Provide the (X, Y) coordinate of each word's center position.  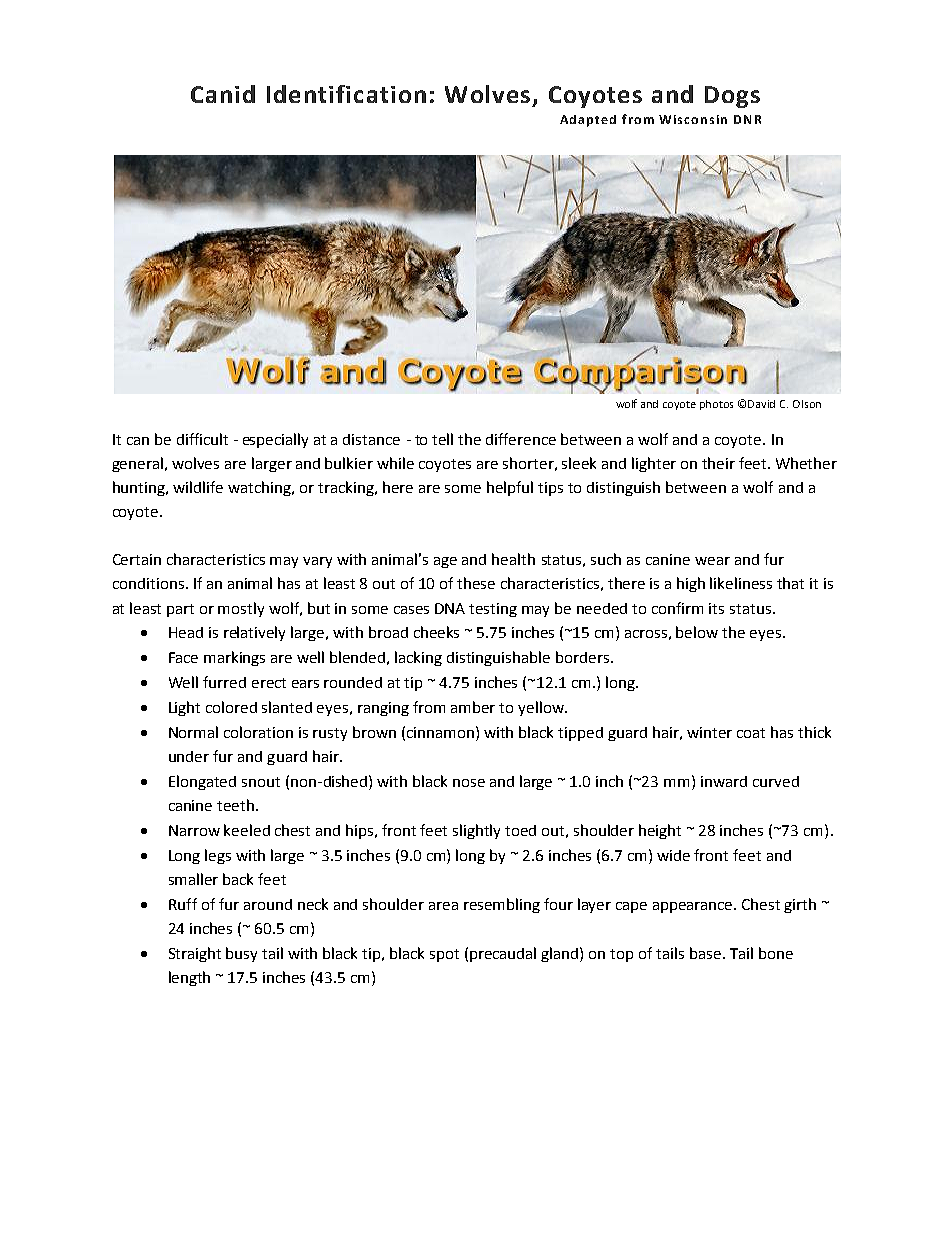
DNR (747, 119)
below (697, 632)
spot (444, 955)
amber (473, 707)
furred (224, 682)
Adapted (588, 121)
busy (241, 954)
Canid (223, 94)
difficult (202, 439)
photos (716, 405)
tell (442, 439)
